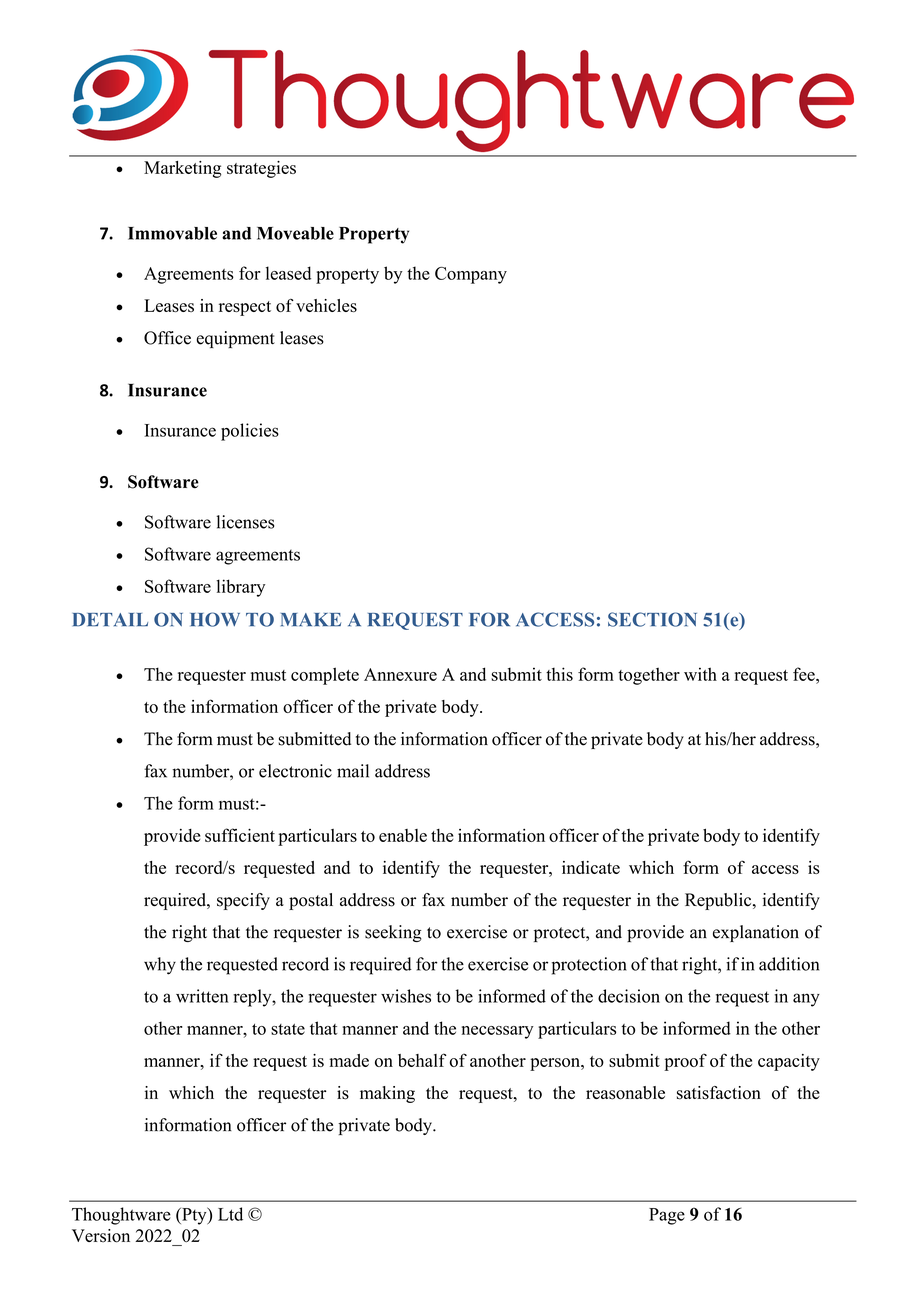 This screenshot has width=924, height=1309. Describe the element at coordinates (230, 1214) in the screenshot. I see `Ltd` at that location.
